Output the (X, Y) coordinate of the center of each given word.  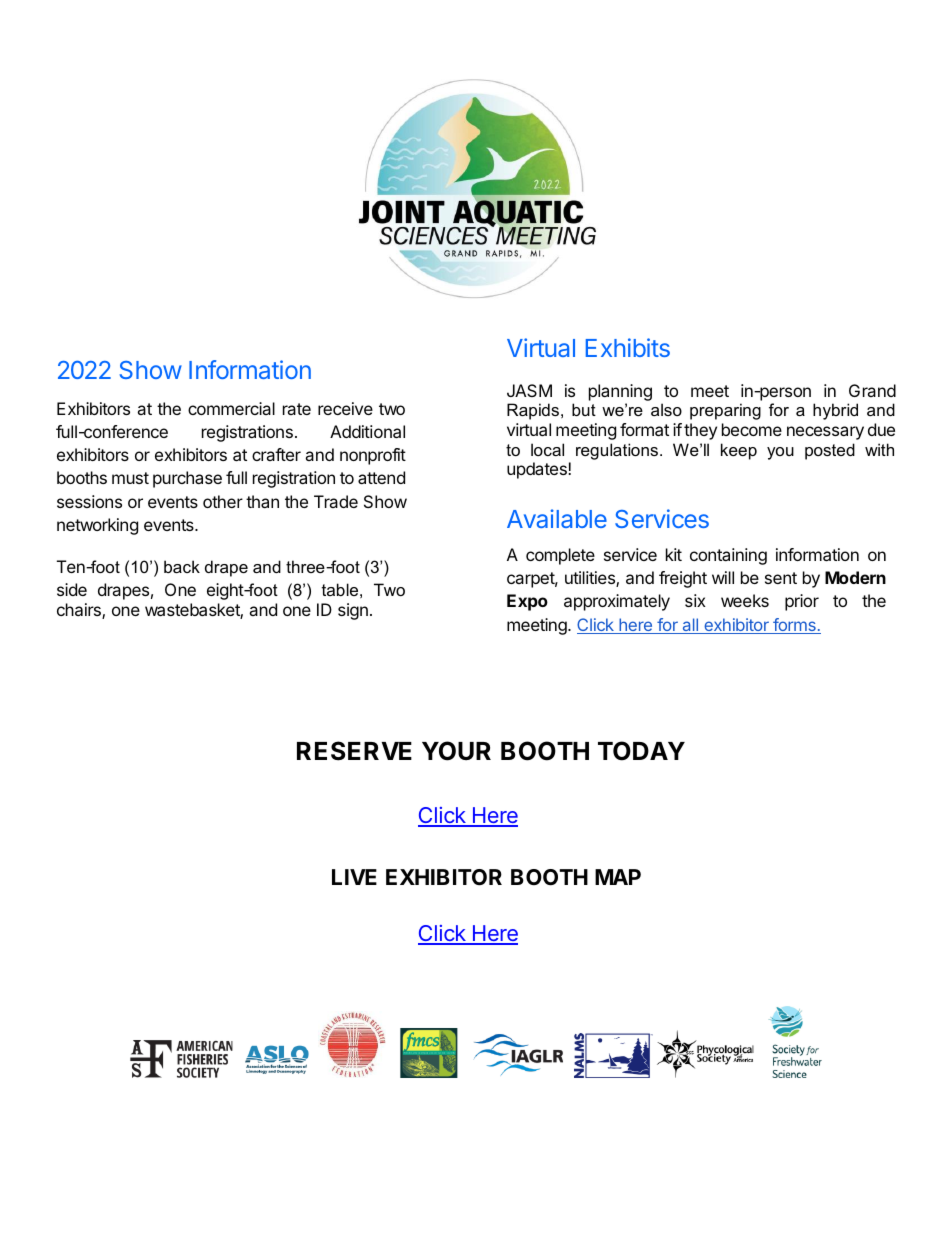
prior (802, 602)
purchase (187, 479)
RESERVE (354, 751)
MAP (618, 877)
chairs (80, 611)
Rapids (533, 411)
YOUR (456, 751)
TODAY (641, 751)
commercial (231, 408)
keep (739, 451)
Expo (527, 602)
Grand (872, 390)
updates (538, 470)
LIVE (354, 877)
